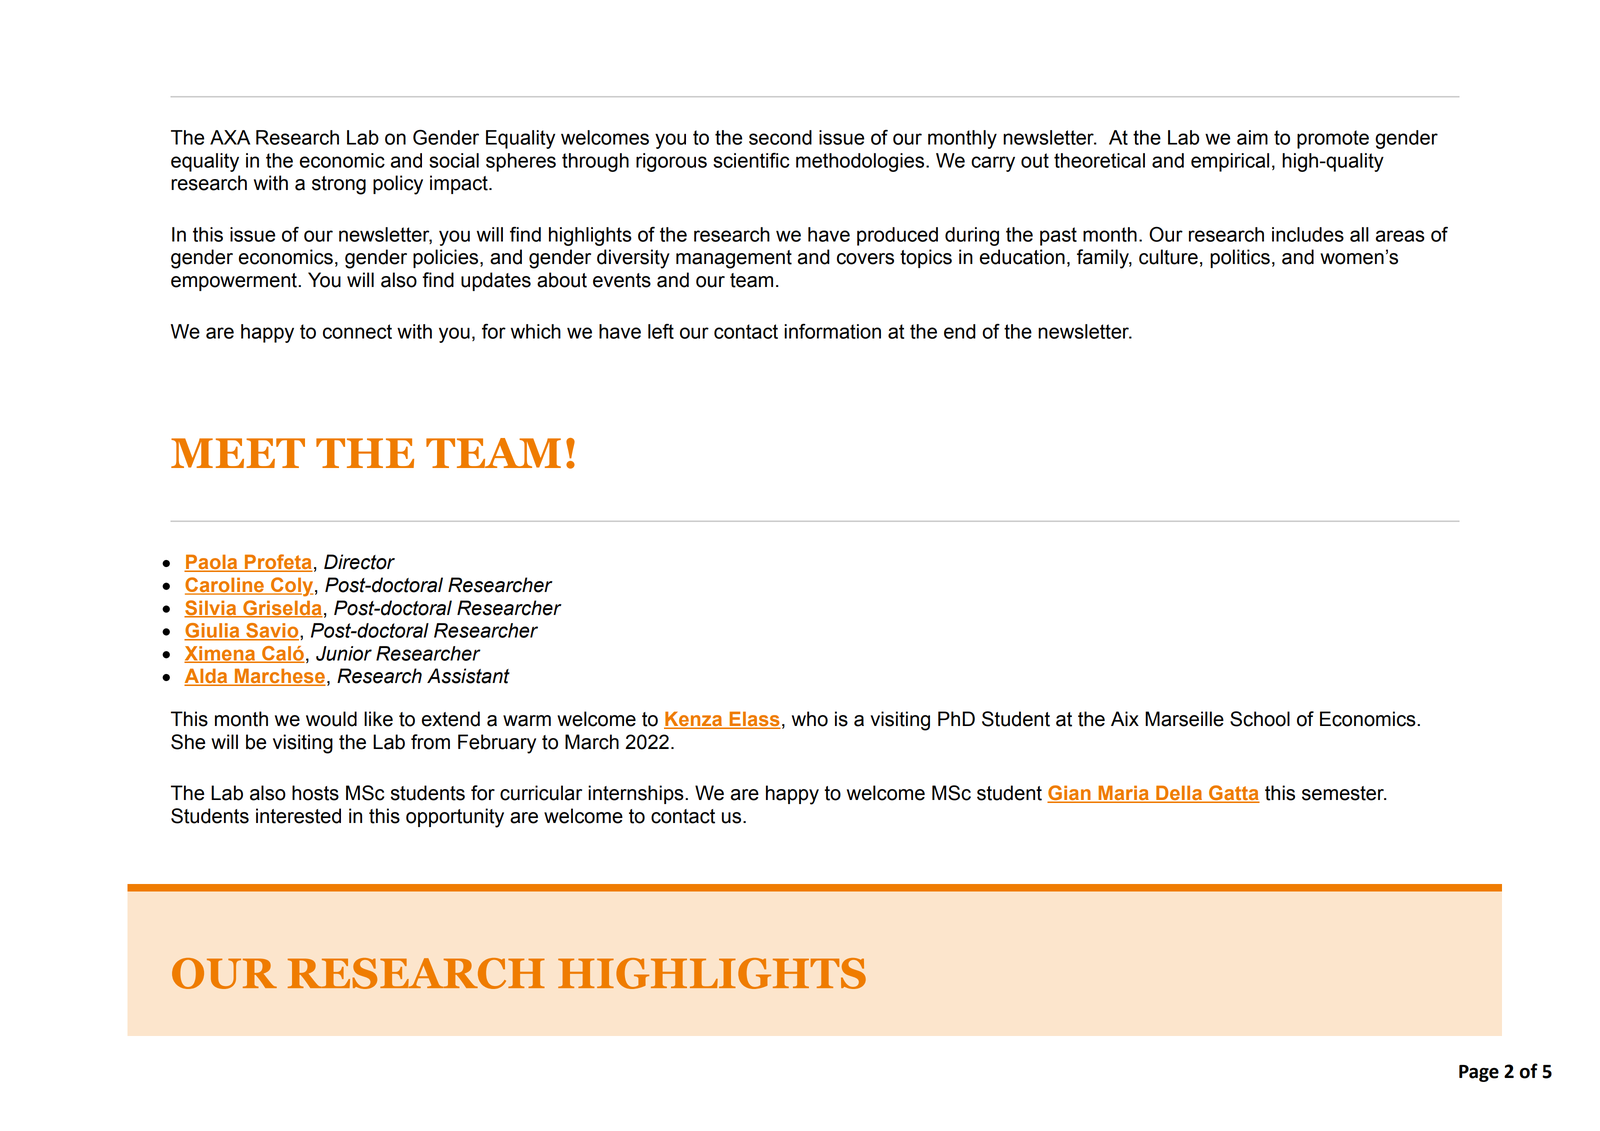 The width and height of the screenshot is (1600, 1131). I want to click on information, so click(832, 331).
